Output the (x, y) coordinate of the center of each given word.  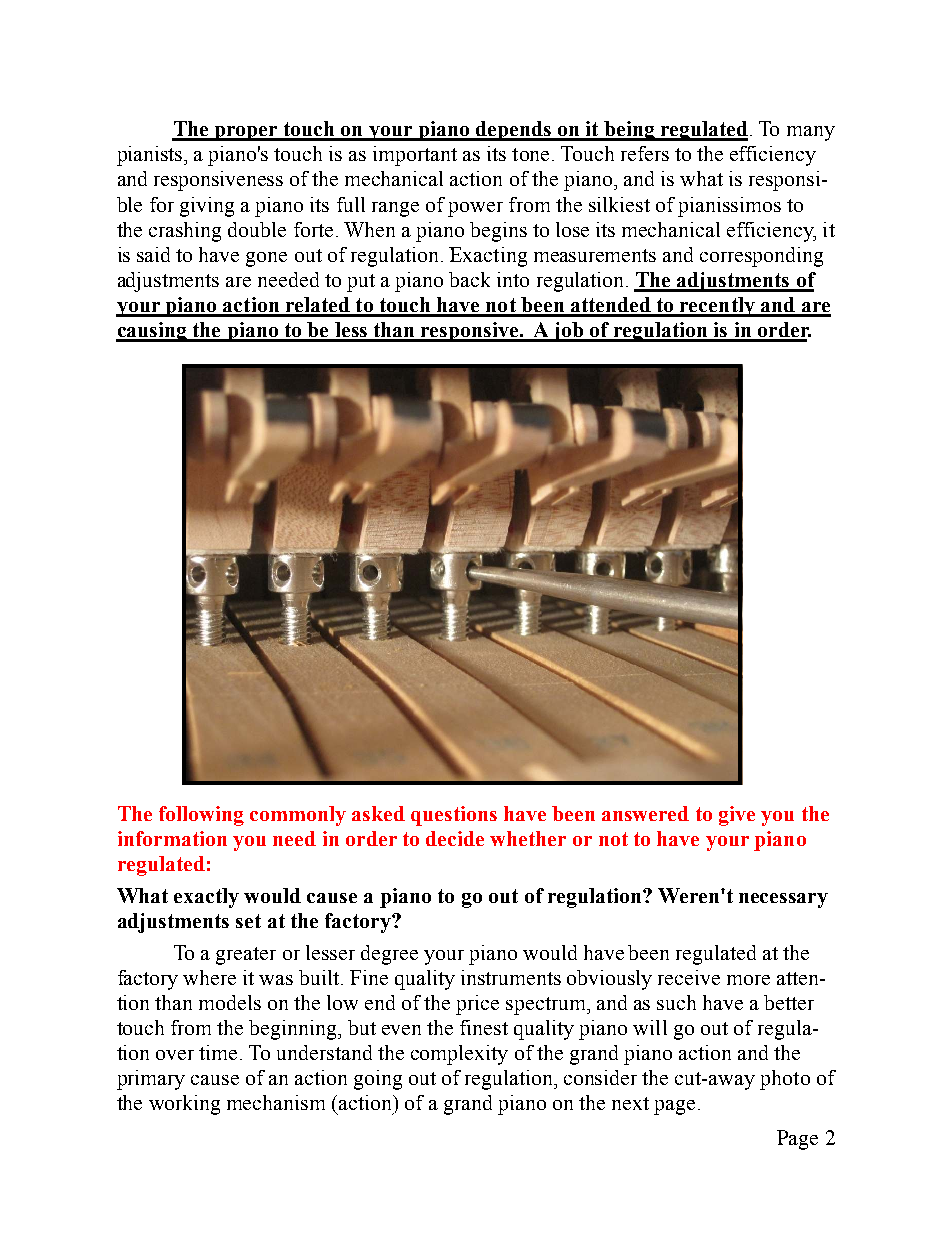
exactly (206, 898)
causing (152, 332)
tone (530, 154)
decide (455, 838)
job (568, 332)
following (201, 816)
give (737, 816)
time (218, 1052)
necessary (783, 900)
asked (378, 813)
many (811, 133)
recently (717, 307)
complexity (459, 1055)
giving (207, 207)
